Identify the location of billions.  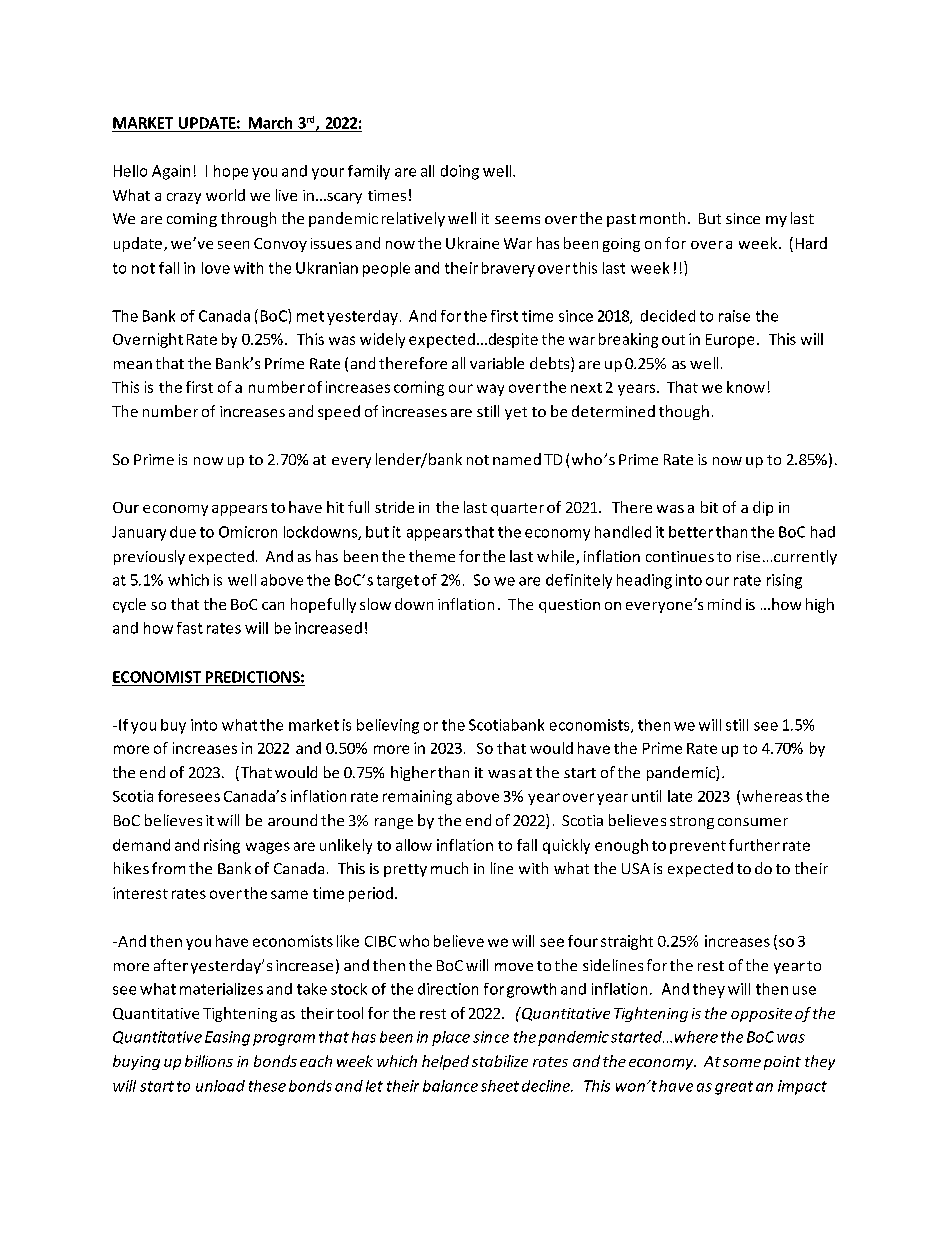
(209, 1061).
